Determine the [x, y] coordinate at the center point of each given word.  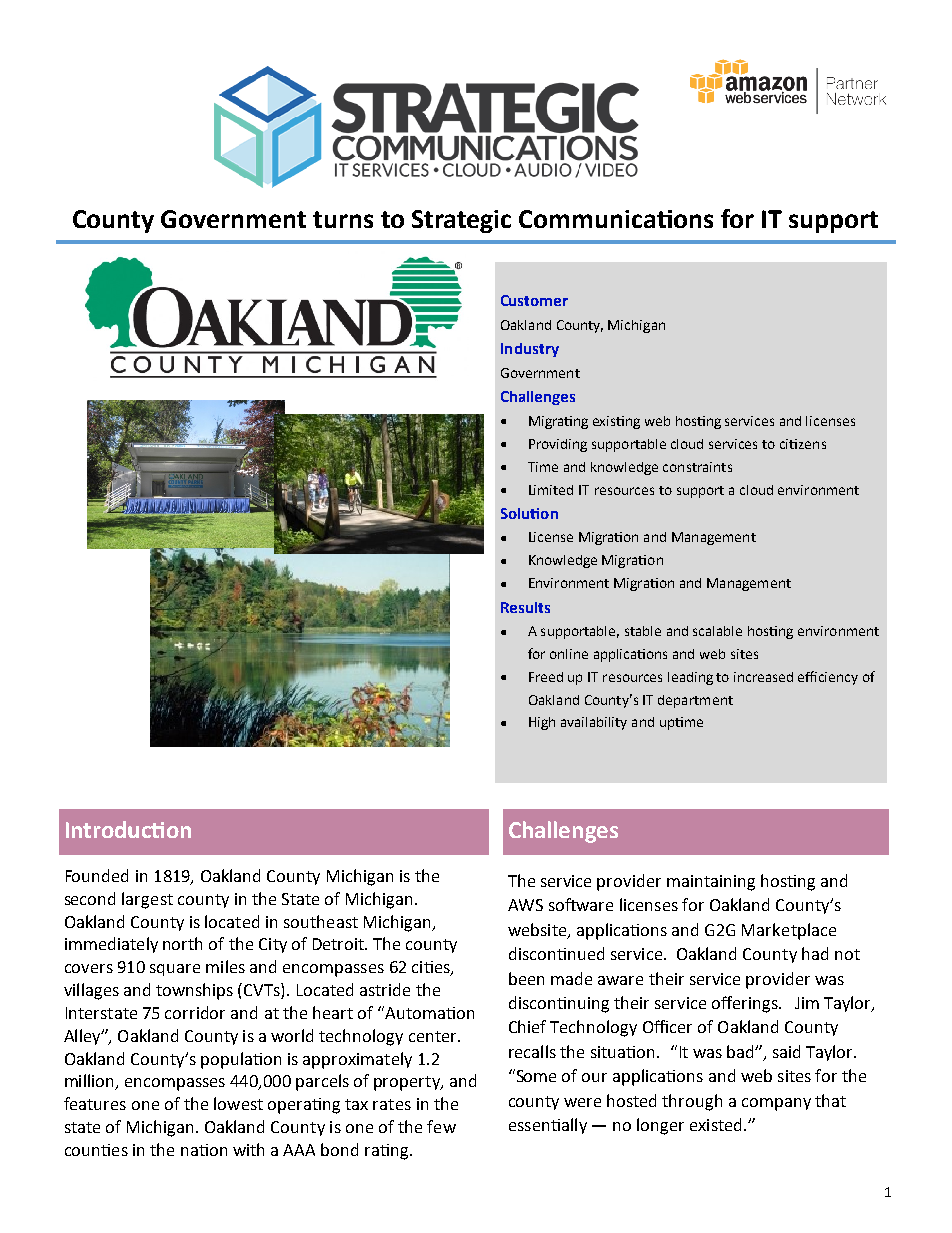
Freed [546, 677]
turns [343, 219]
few [441, 1126]
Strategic [461, 221]
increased [763, 677]
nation [204, 1150]
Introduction [128, 829]
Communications [616, 219]
